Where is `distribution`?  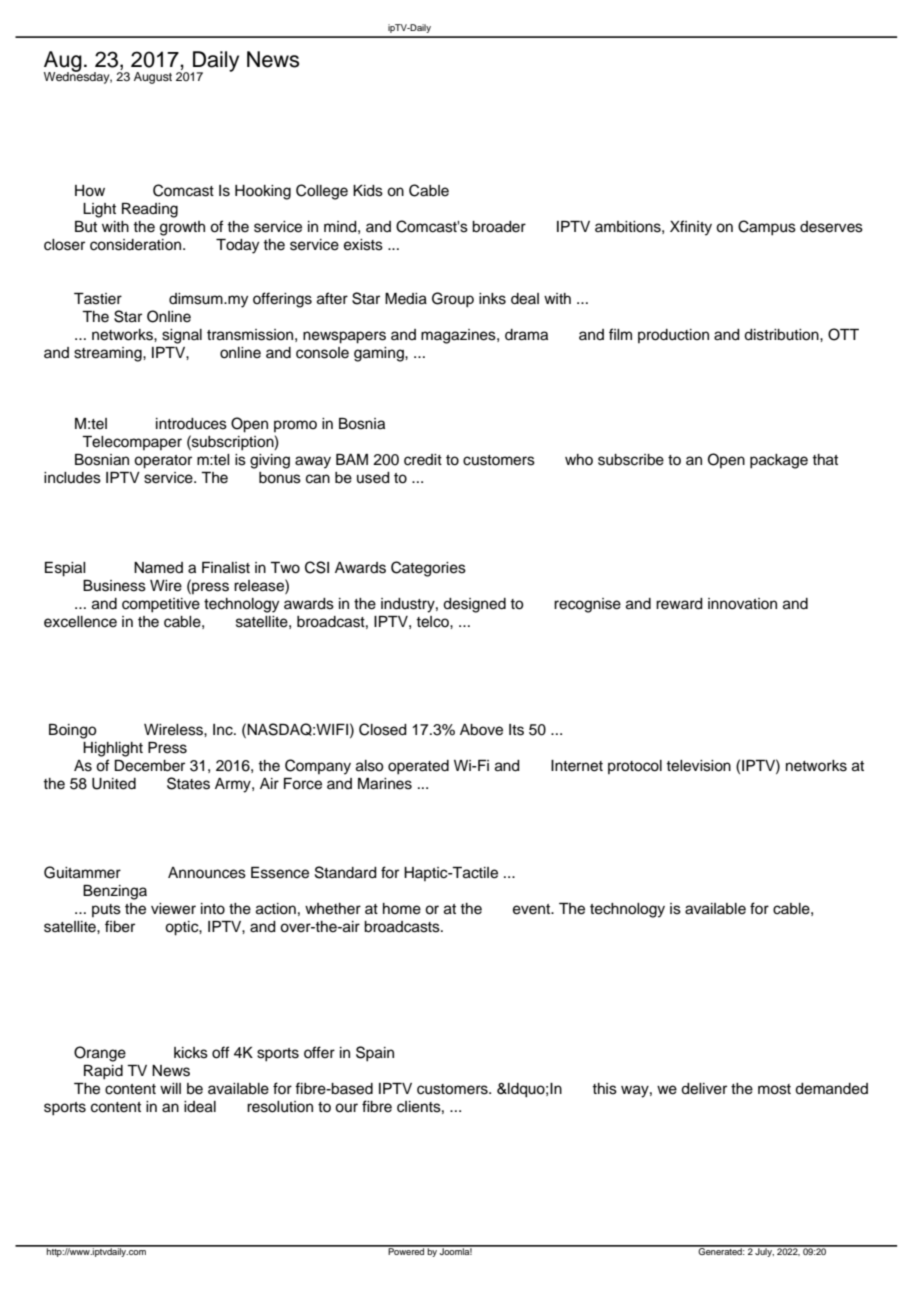 distribution is located at coordinates (782, 335).
